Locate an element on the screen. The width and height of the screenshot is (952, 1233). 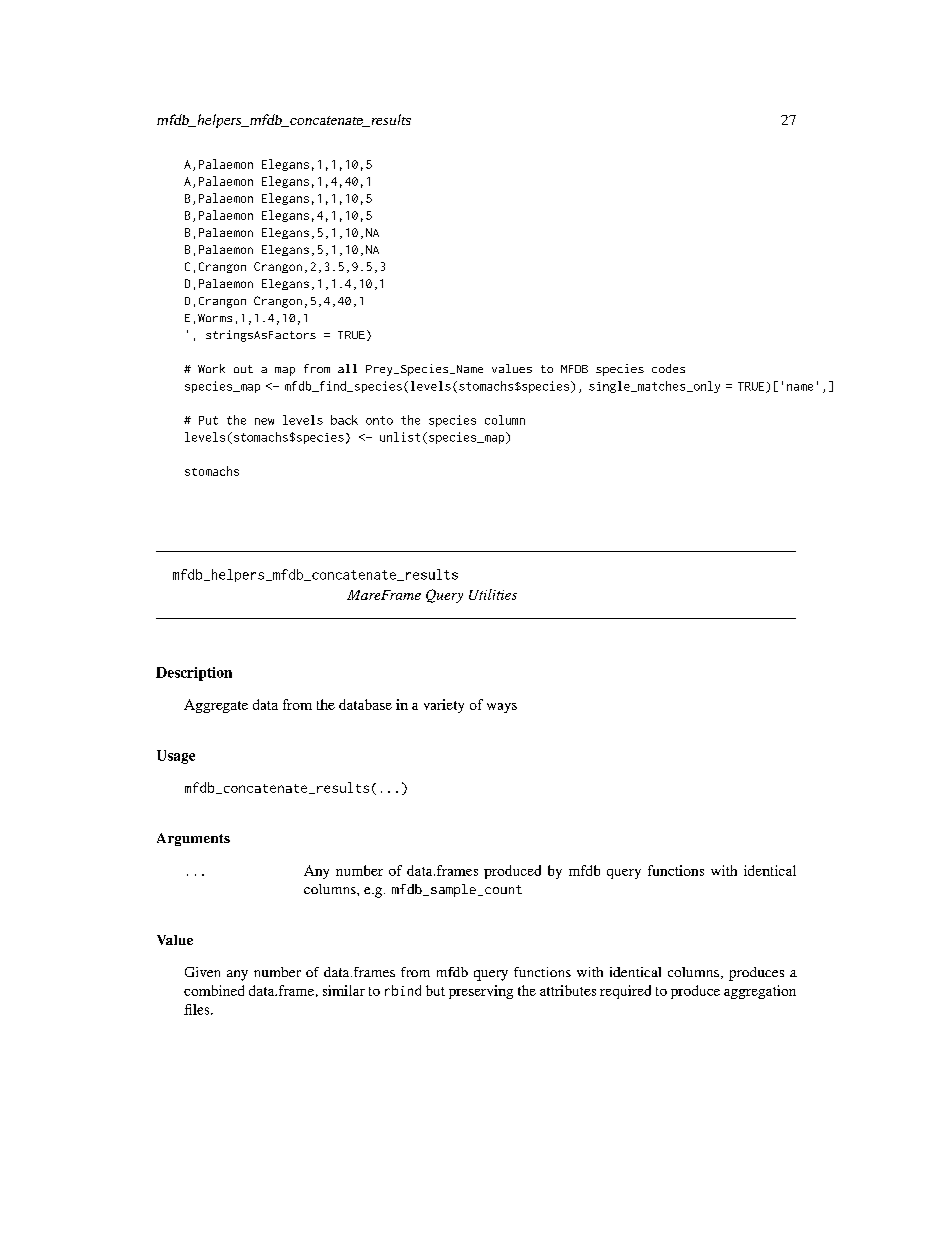
codes is located at coordinates (668, 368).
